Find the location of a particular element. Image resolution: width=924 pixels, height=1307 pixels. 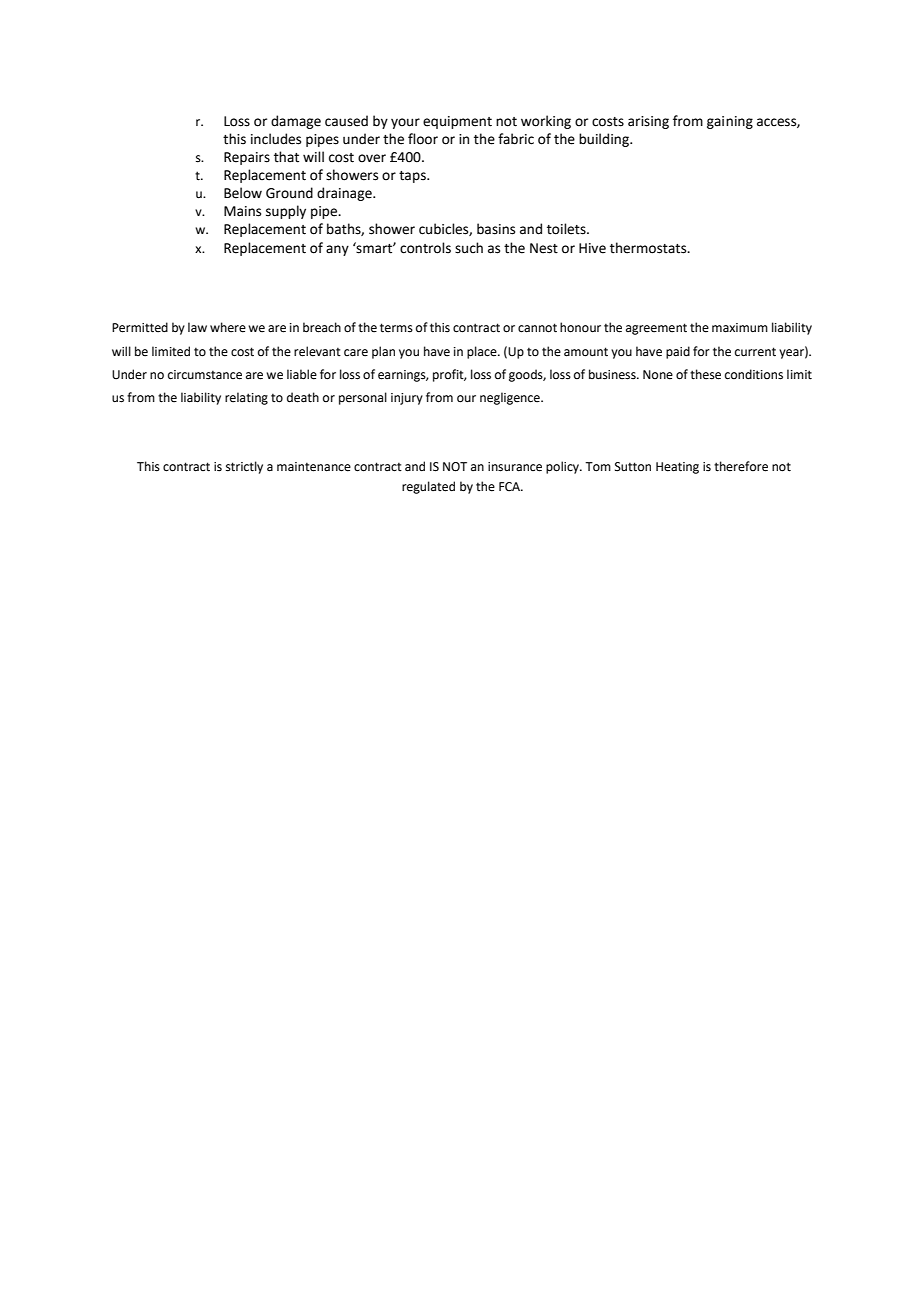

equipment is located at coordinates (457, 122).
